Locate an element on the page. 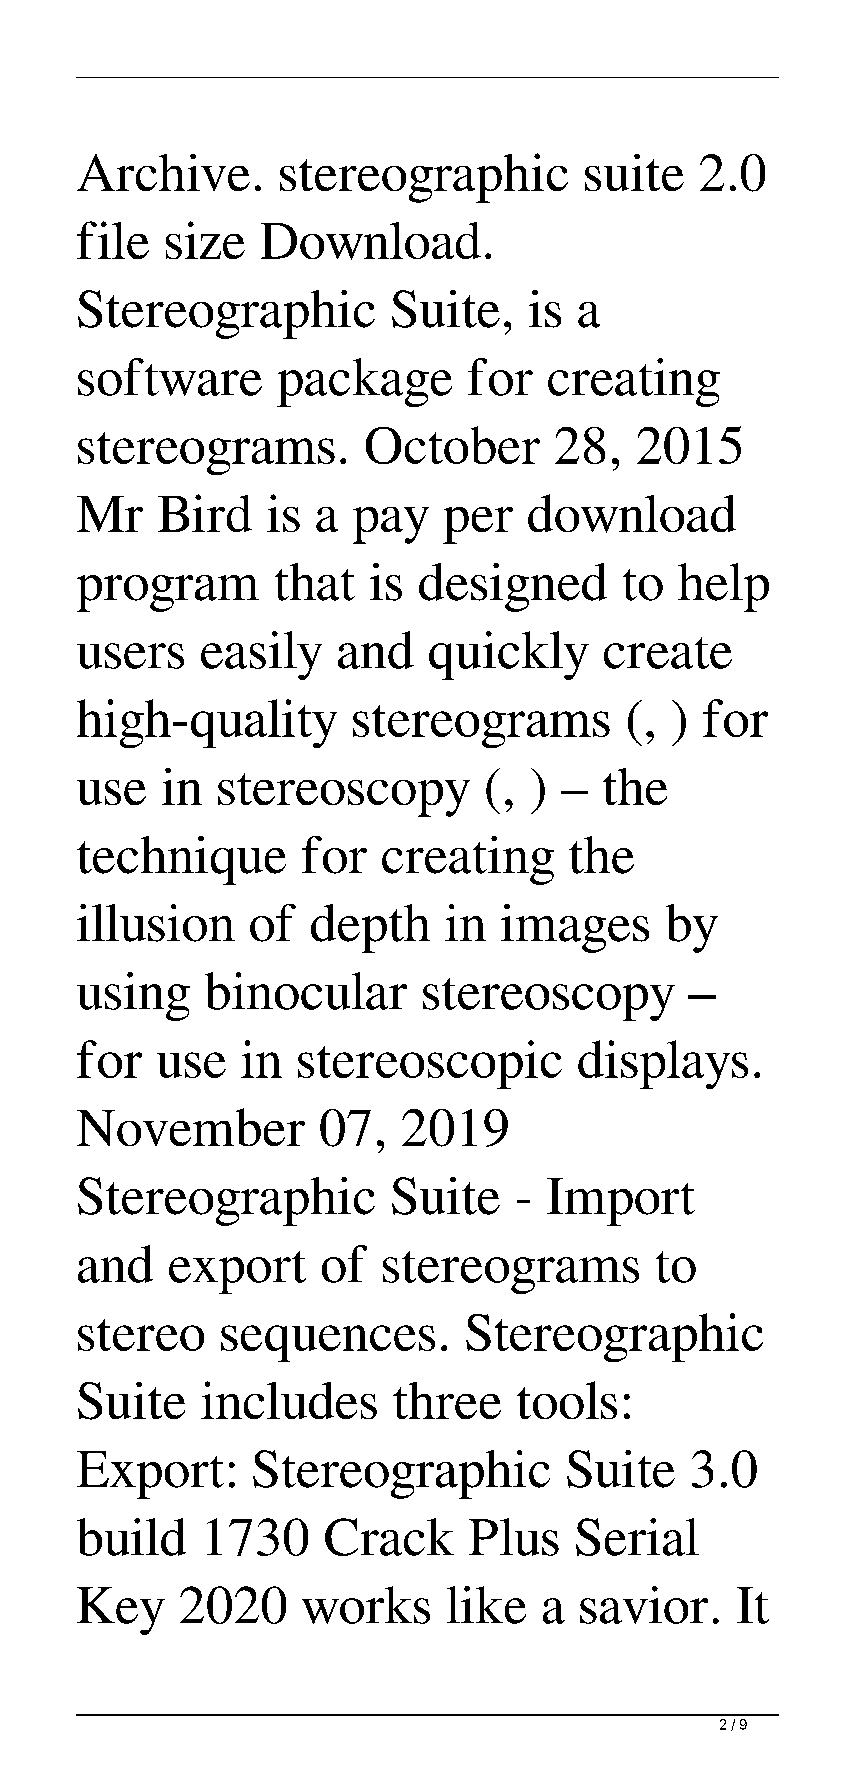 This page has height=1766, width=855. Serial is located at coordinates (637, 1537).
